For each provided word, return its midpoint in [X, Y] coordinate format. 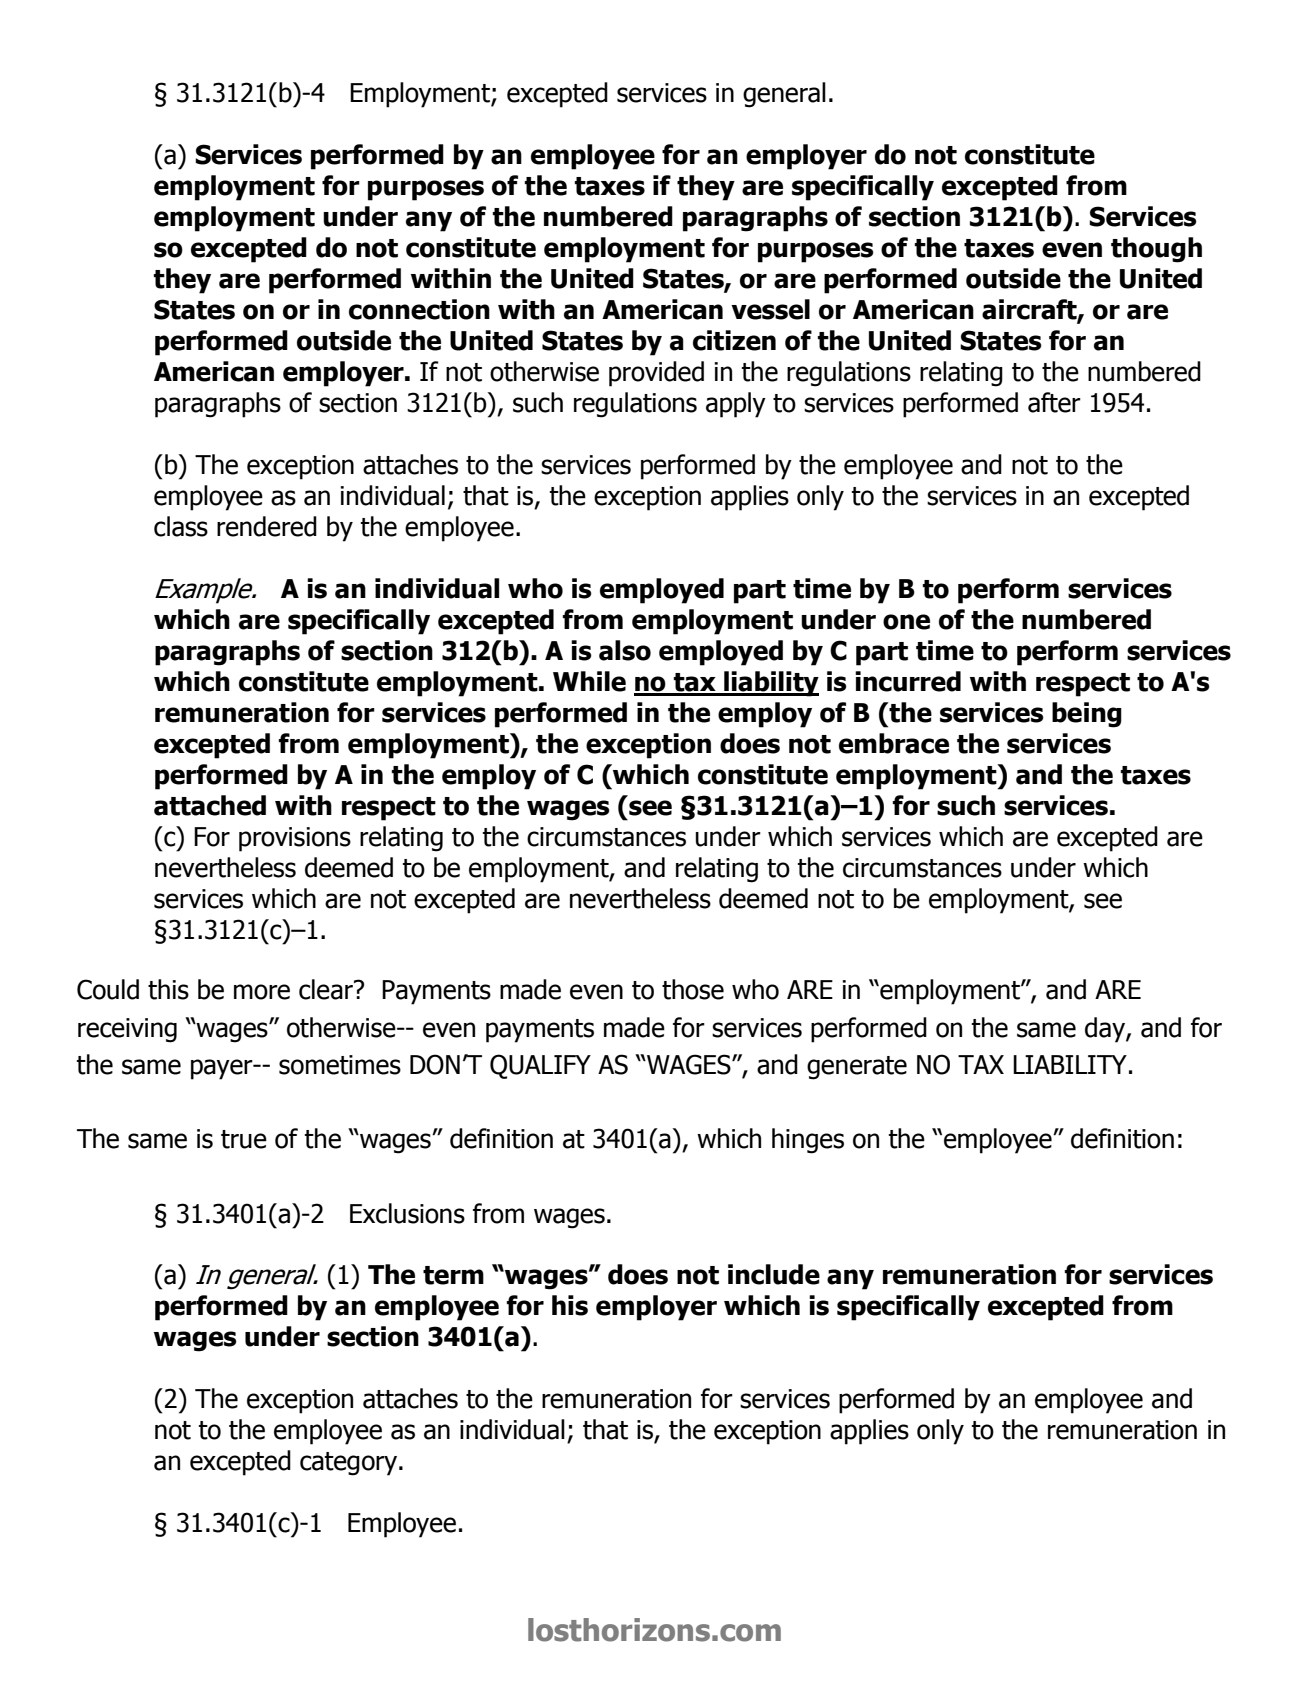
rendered [267, 526]
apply [736, 405]
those [693, 989]
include [774, 1274]
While [589, 681]
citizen [734, 340]
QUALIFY [540, 1066]
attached [210, 805]
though [1156, 250]
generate [857, 1068]
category [350, 1464]
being [1087, 715]
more [262, 992]
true [244, 1139]
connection [419, 309]
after [1054, 402]
